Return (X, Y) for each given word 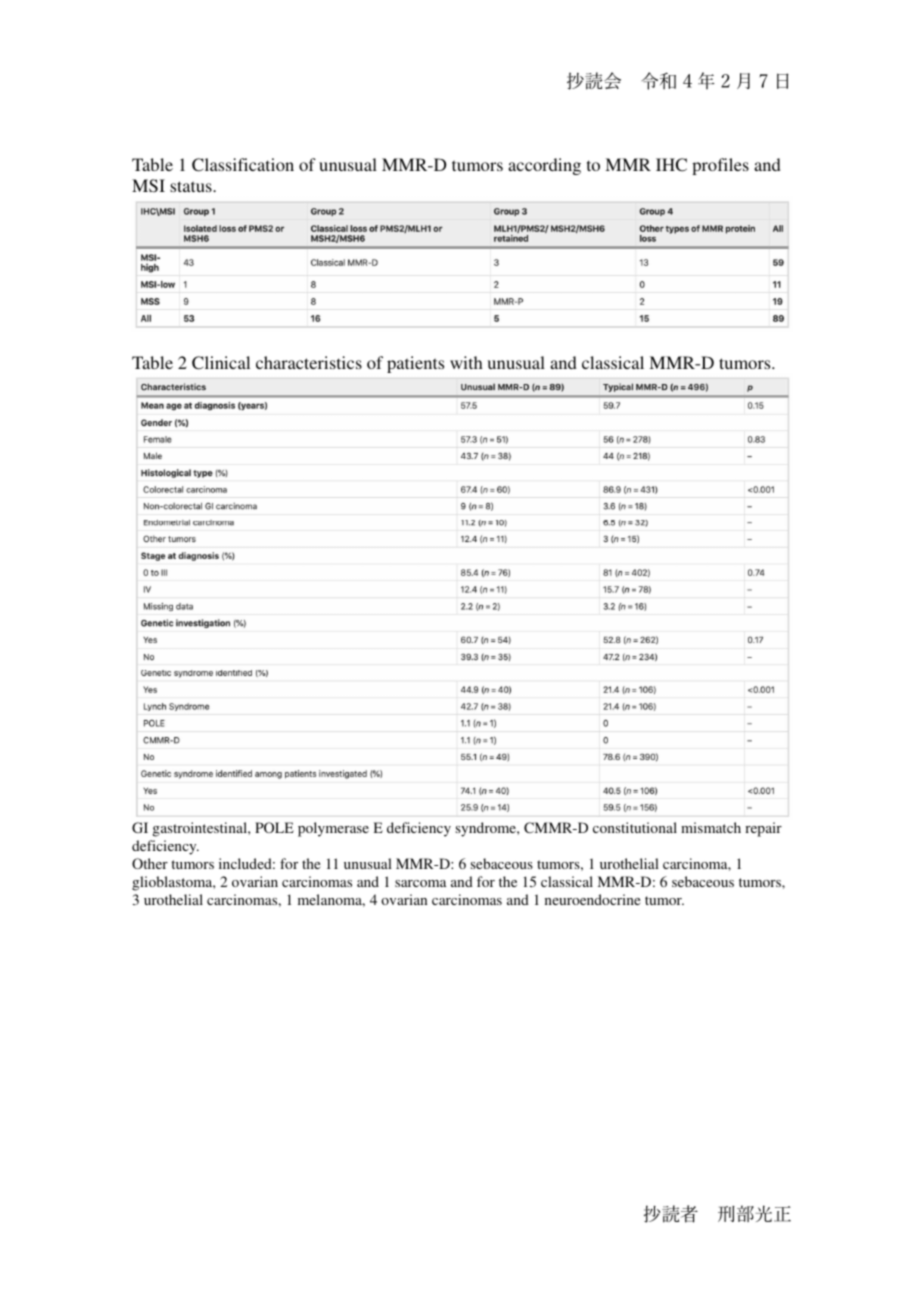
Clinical (221, 363)
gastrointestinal (201, 829)
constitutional (635, 827)
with (466, 362)
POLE (274, 827)
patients (415, 364)
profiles (720, 166)
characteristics (309, 362)
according (544, 166)
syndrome (487, 829)
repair (763, 829)
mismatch (711, 827)
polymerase (333, 829)
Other (150, 863)
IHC (671, 165)
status (192, 186)
